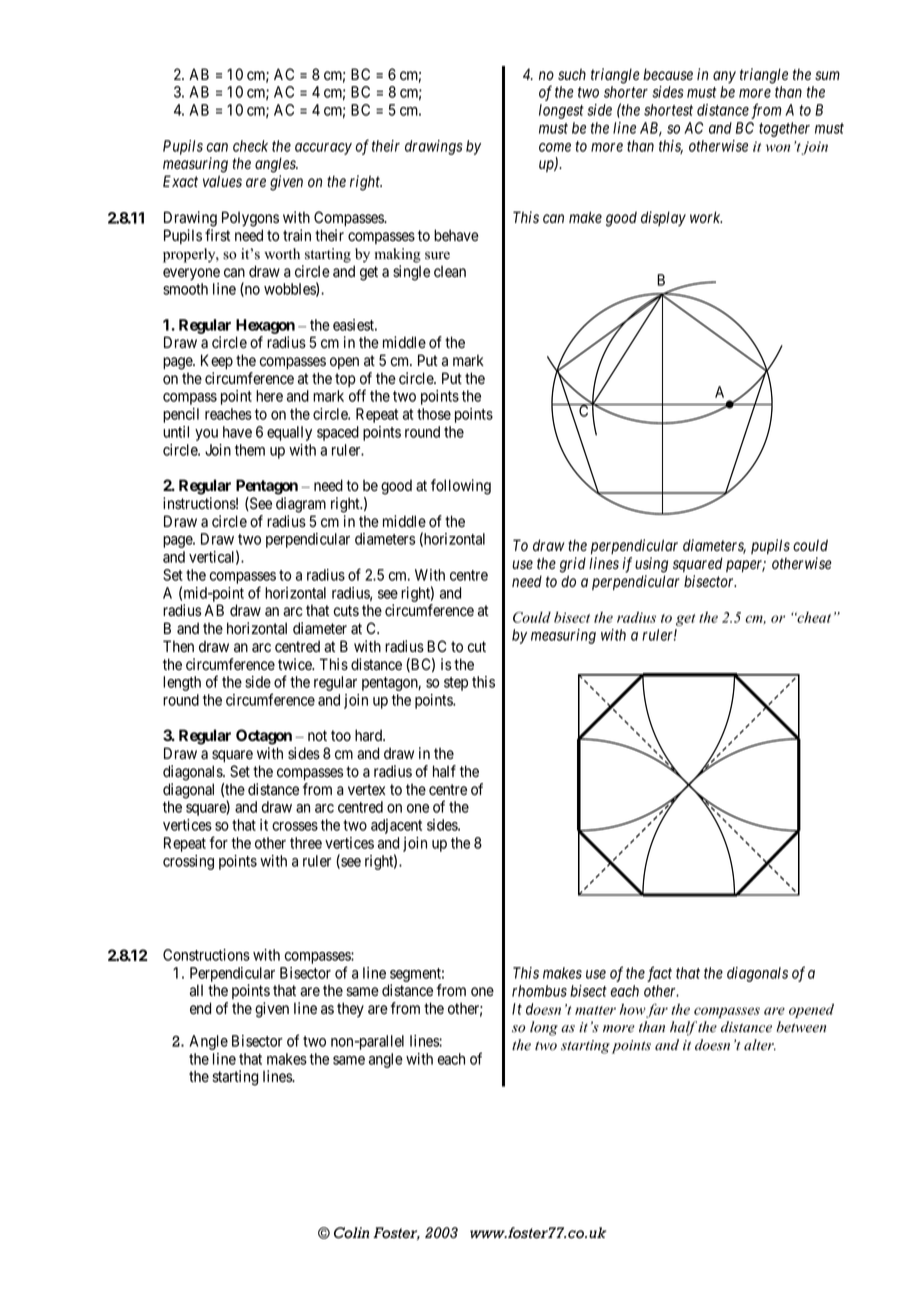 The width and height of the document is (924, 1308). I want to click on matter, so click(595, 1010).
